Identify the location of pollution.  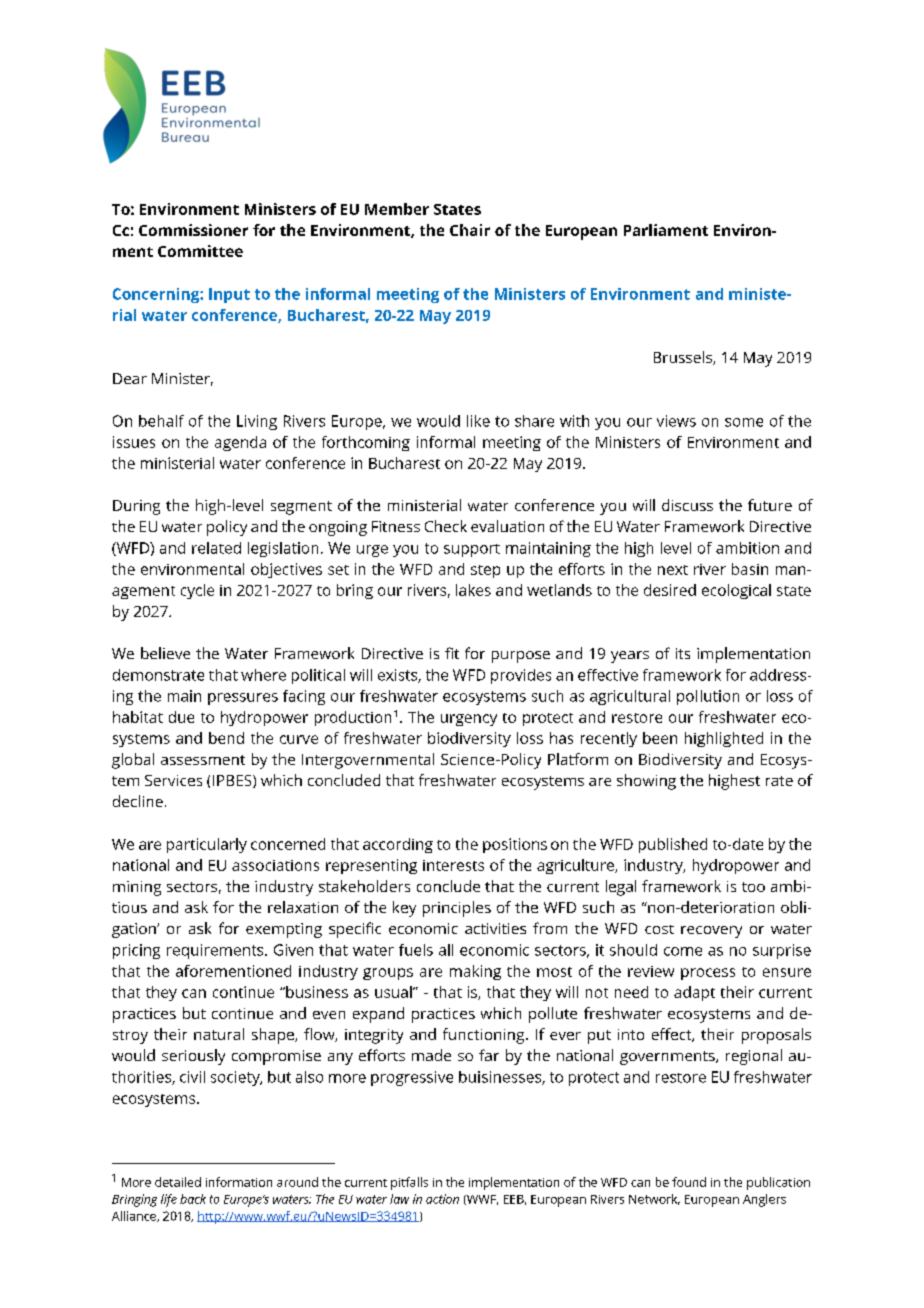
(708, 697).
